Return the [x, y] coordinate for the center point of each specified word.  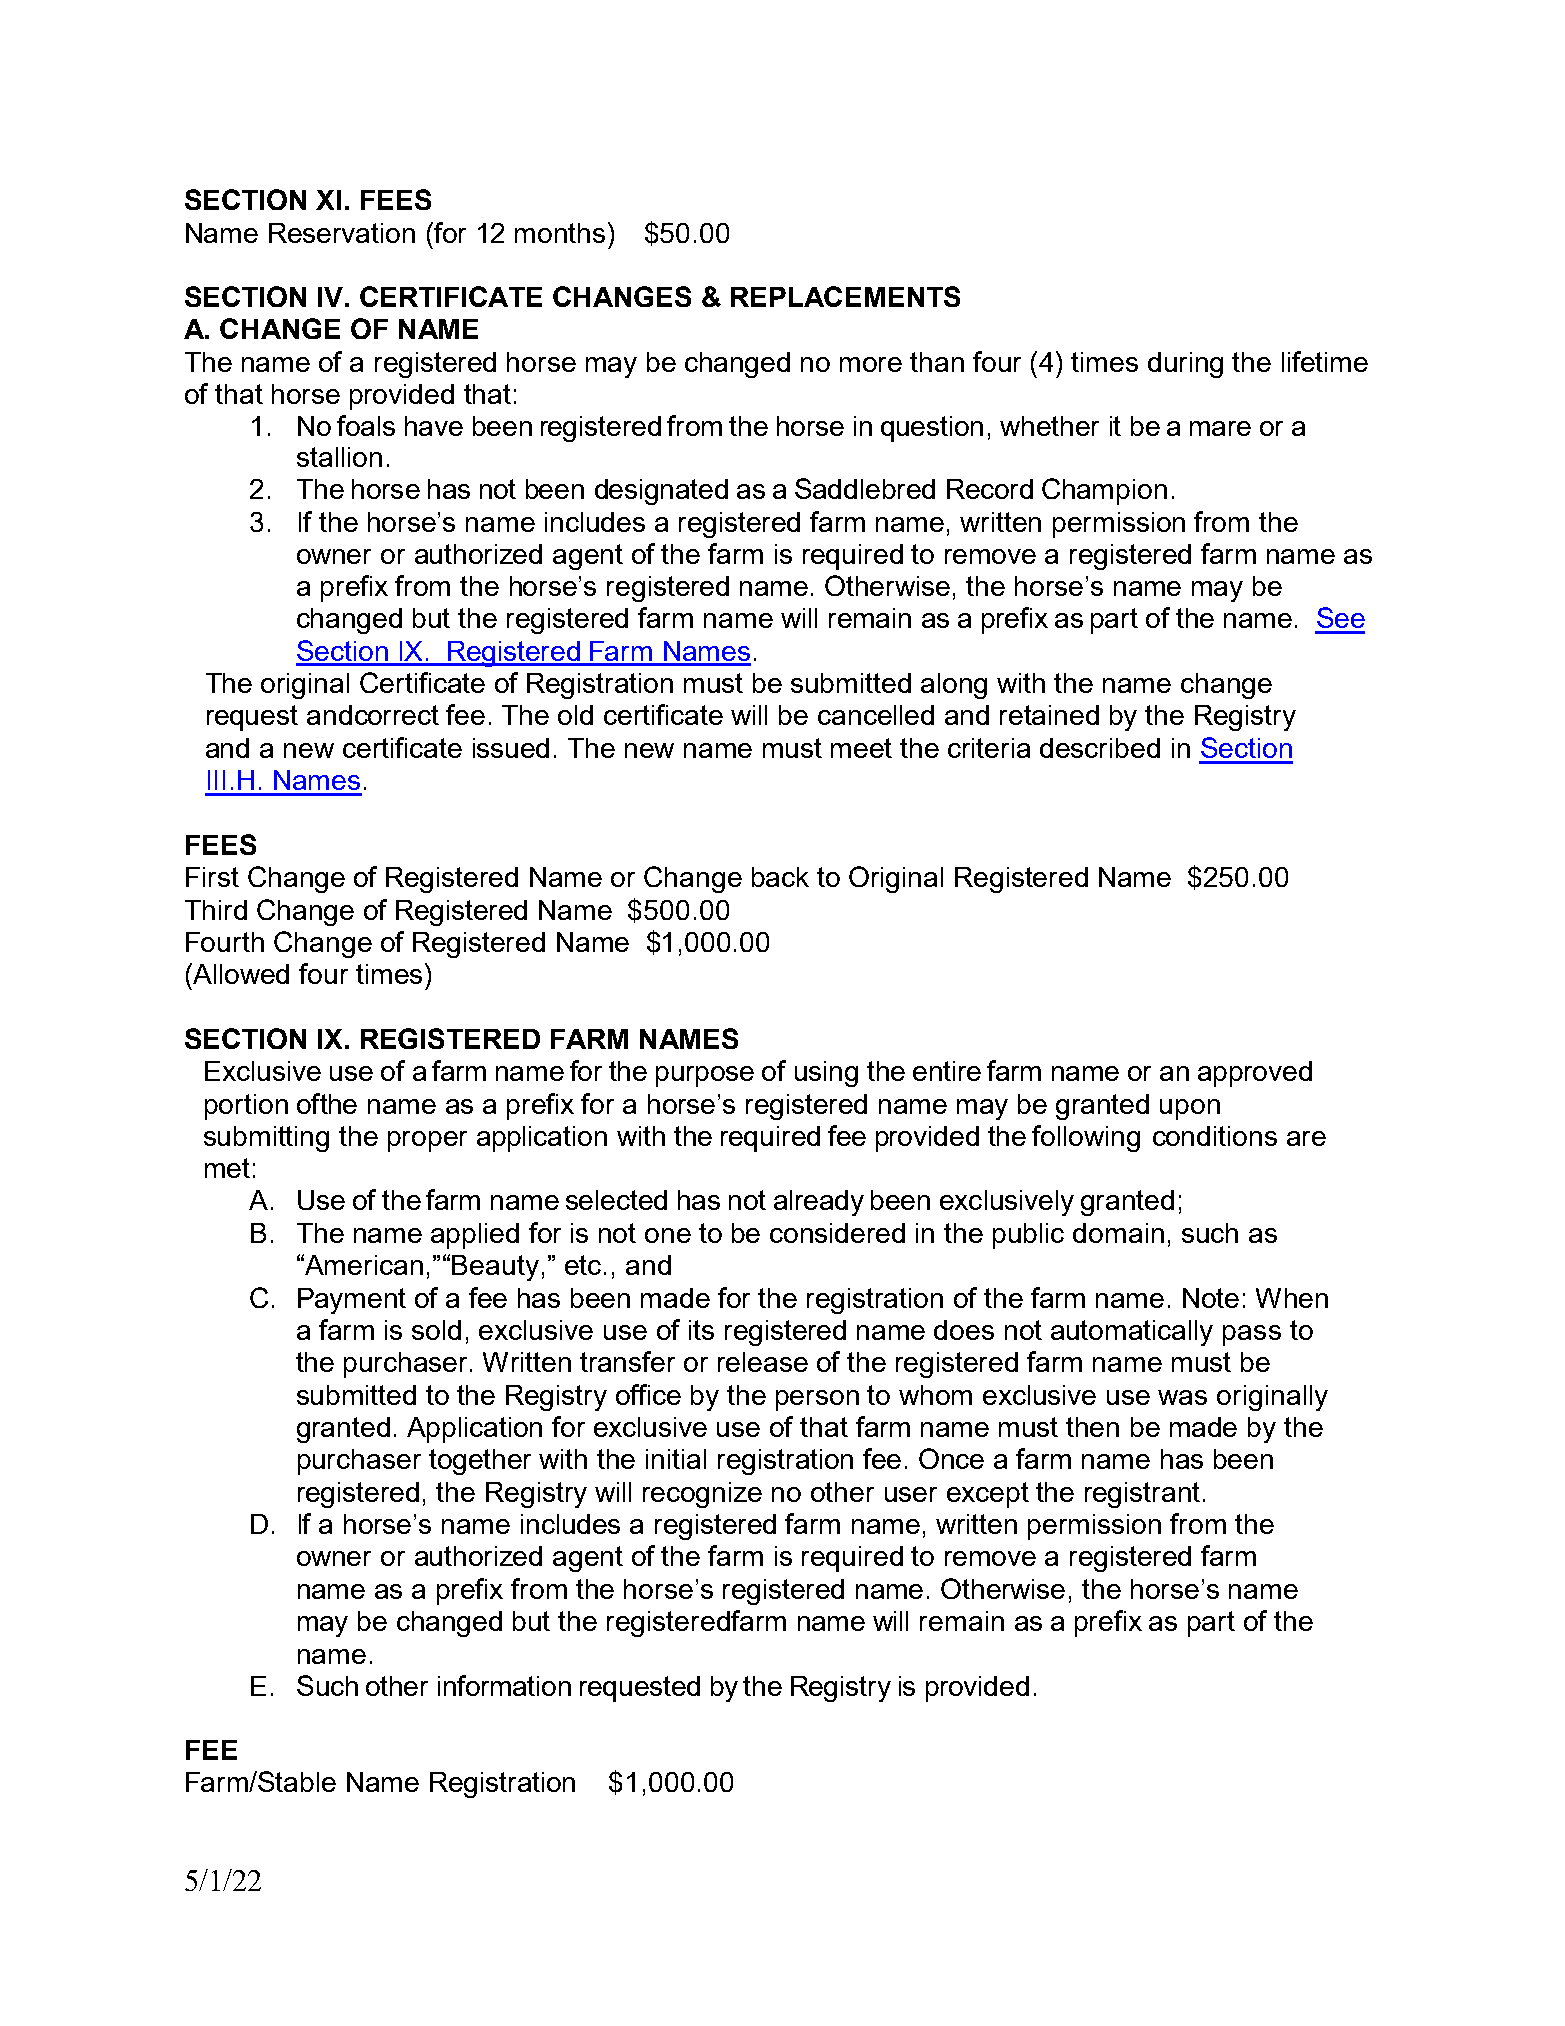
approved [1255, 1074]
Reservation [342, 233]
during [1185, 365]
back [780, 877]
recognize [702, 1495]
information [504, 1685]
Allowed [240, 973]
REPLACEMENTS [845, 296]
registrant [1142, 1495]
